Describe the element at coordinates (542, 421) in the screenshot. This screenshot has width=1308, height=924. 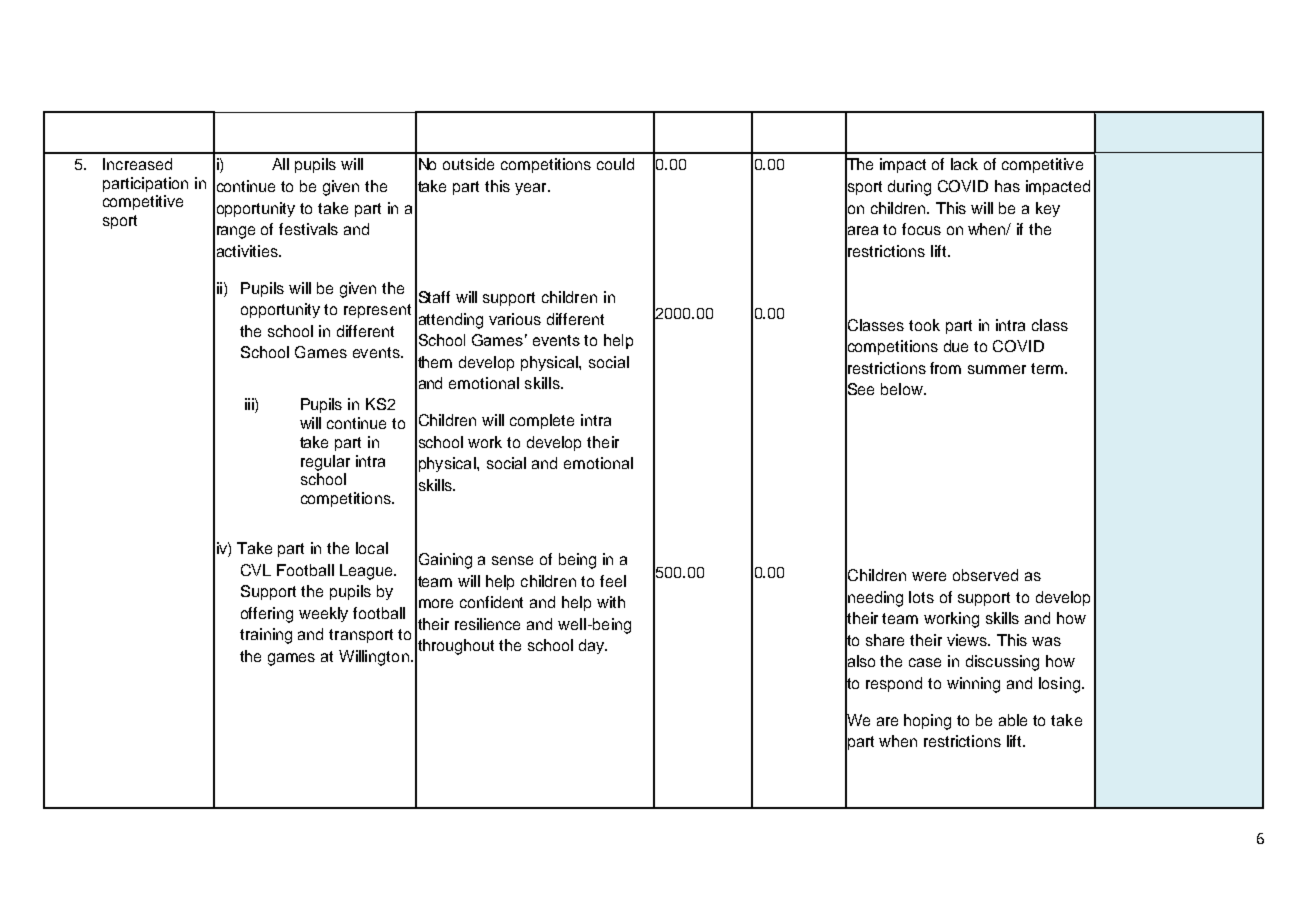
I see `complete` at that location.
